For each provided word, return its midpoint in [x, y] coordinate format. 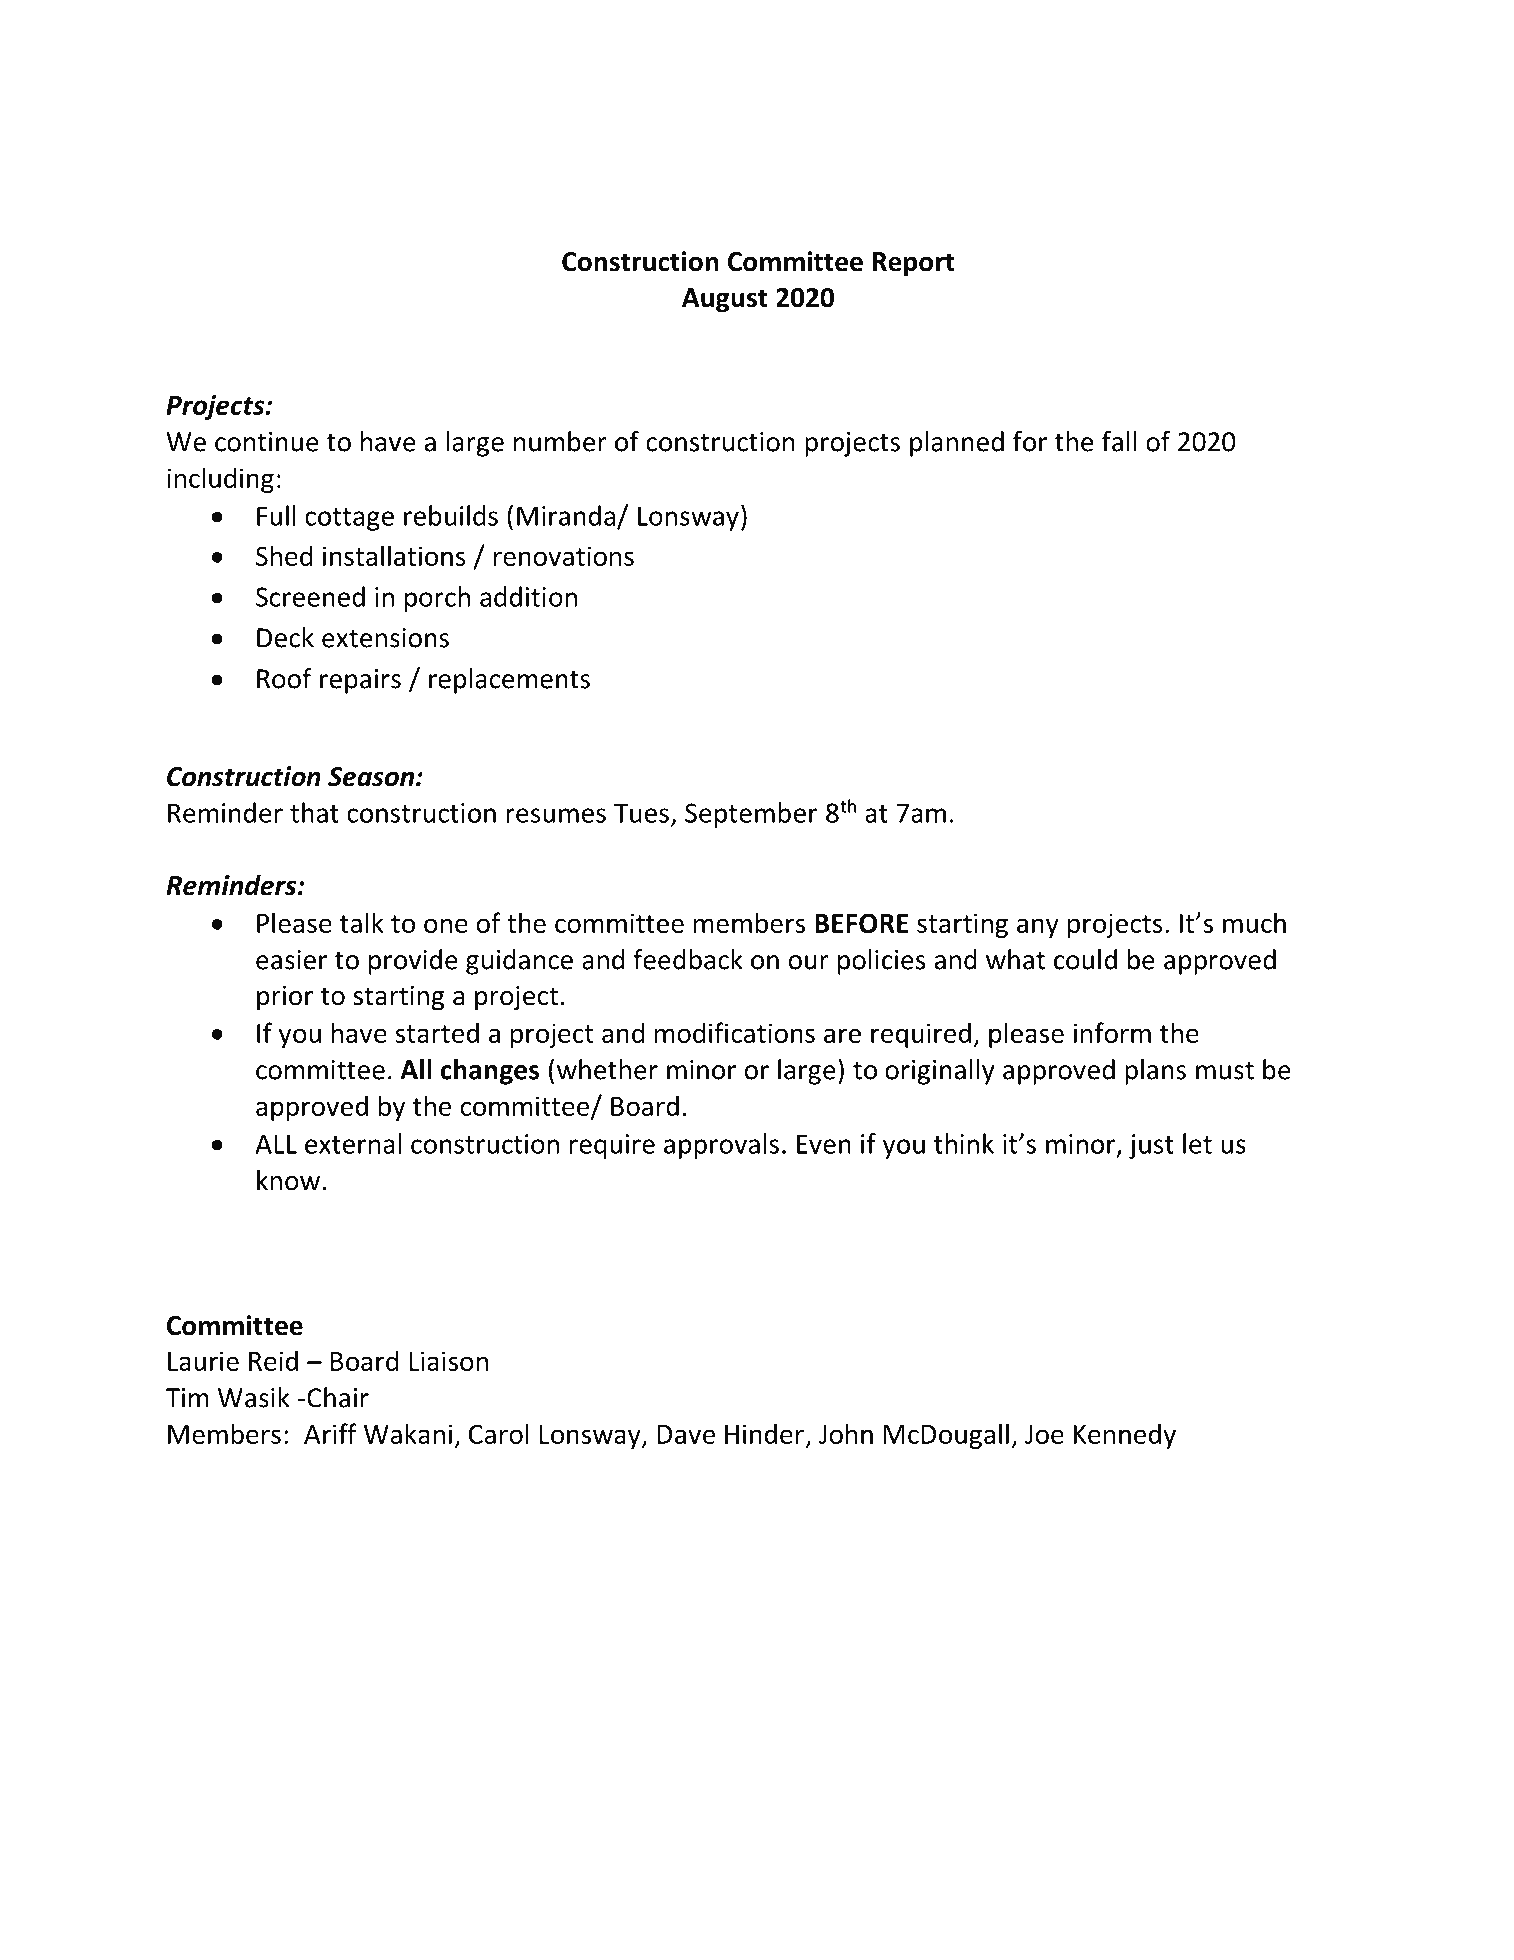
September [751, 815]
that [314, 812]
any [1038, 928]
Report [913, 264]
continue [267, 442]
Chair [338, 1397]
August [725, 300]
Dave [686, 1434]
